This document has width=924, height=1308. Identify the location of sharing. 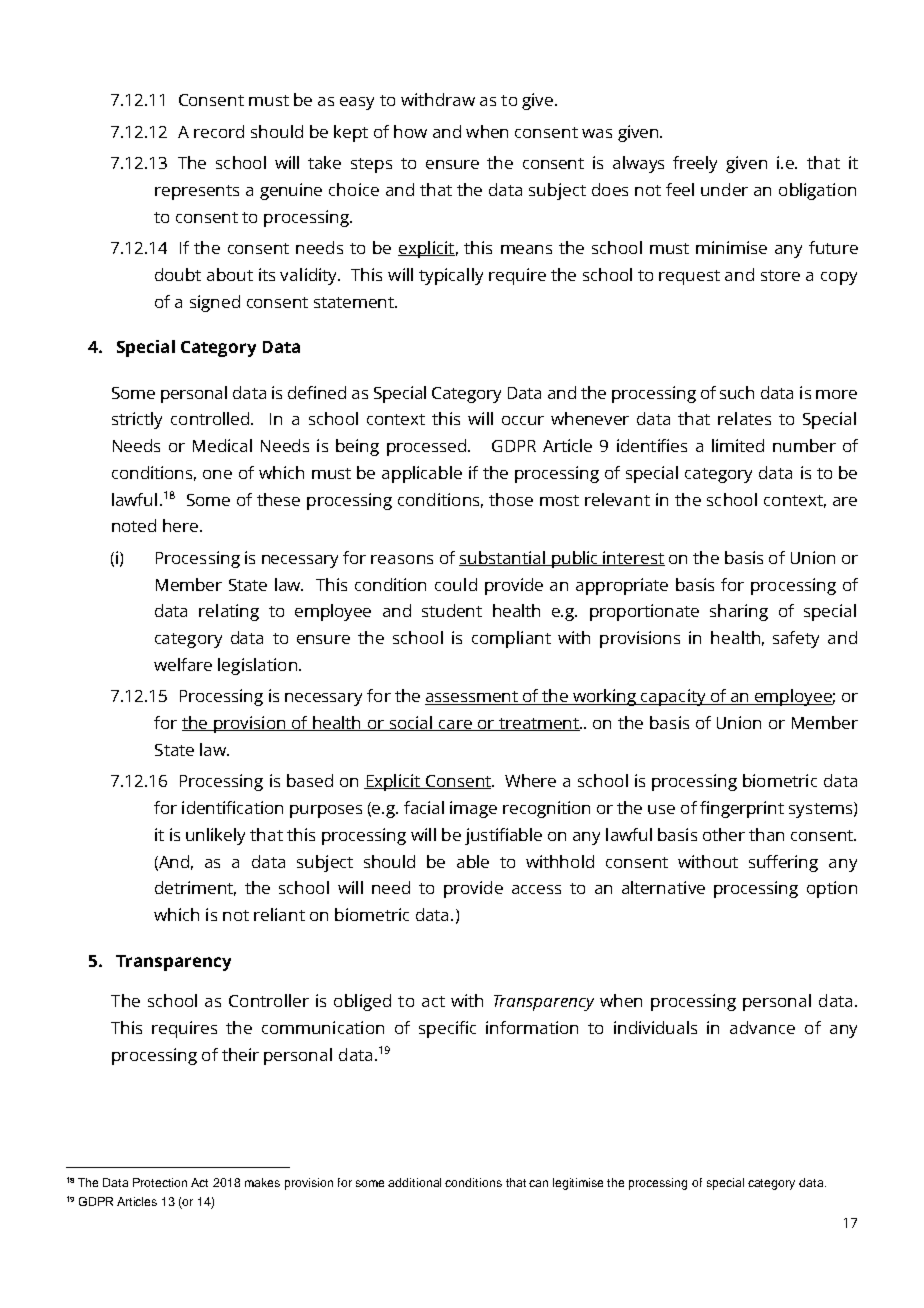
(739, 612).
